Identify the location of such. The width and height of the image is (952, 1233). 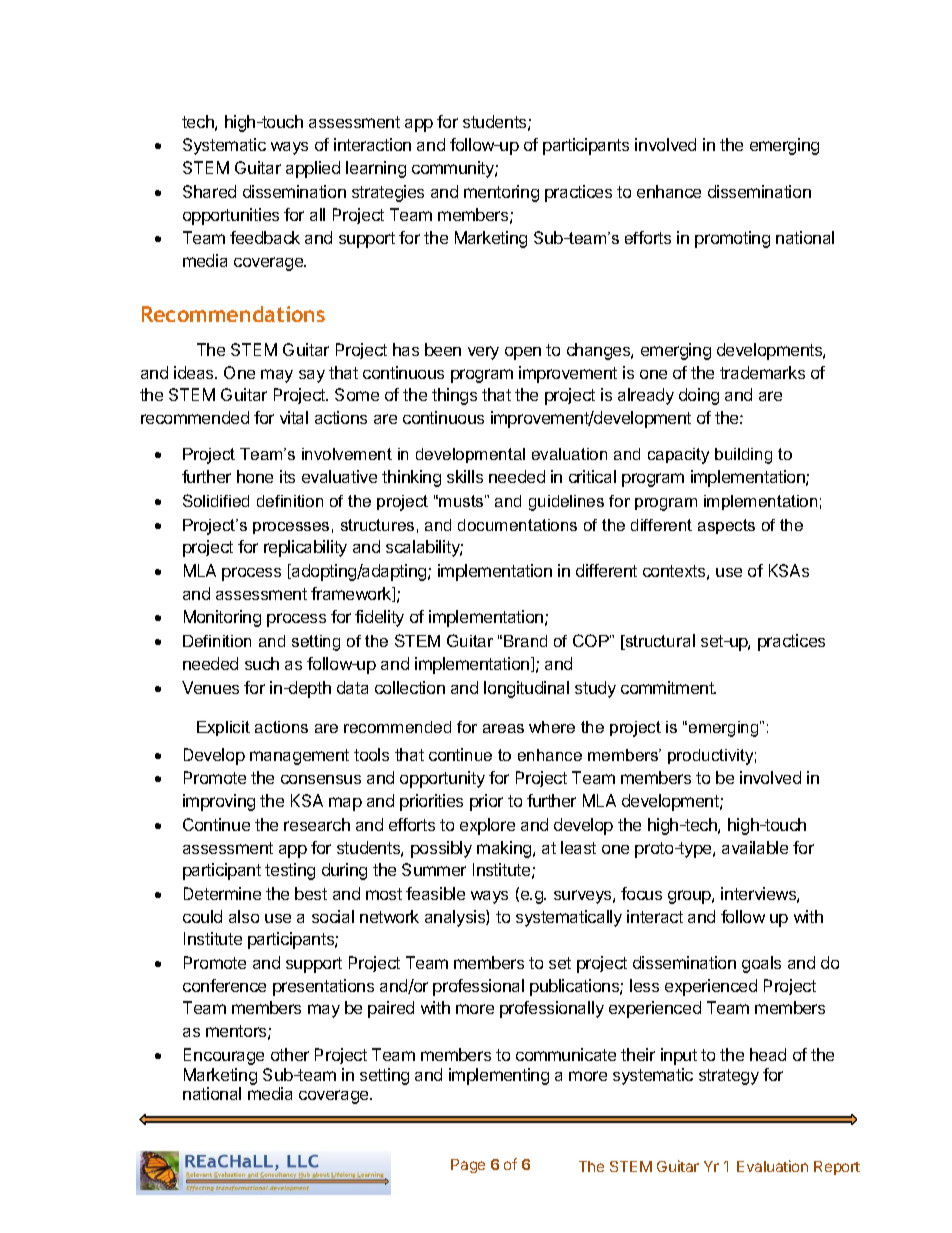
(262, 663).
